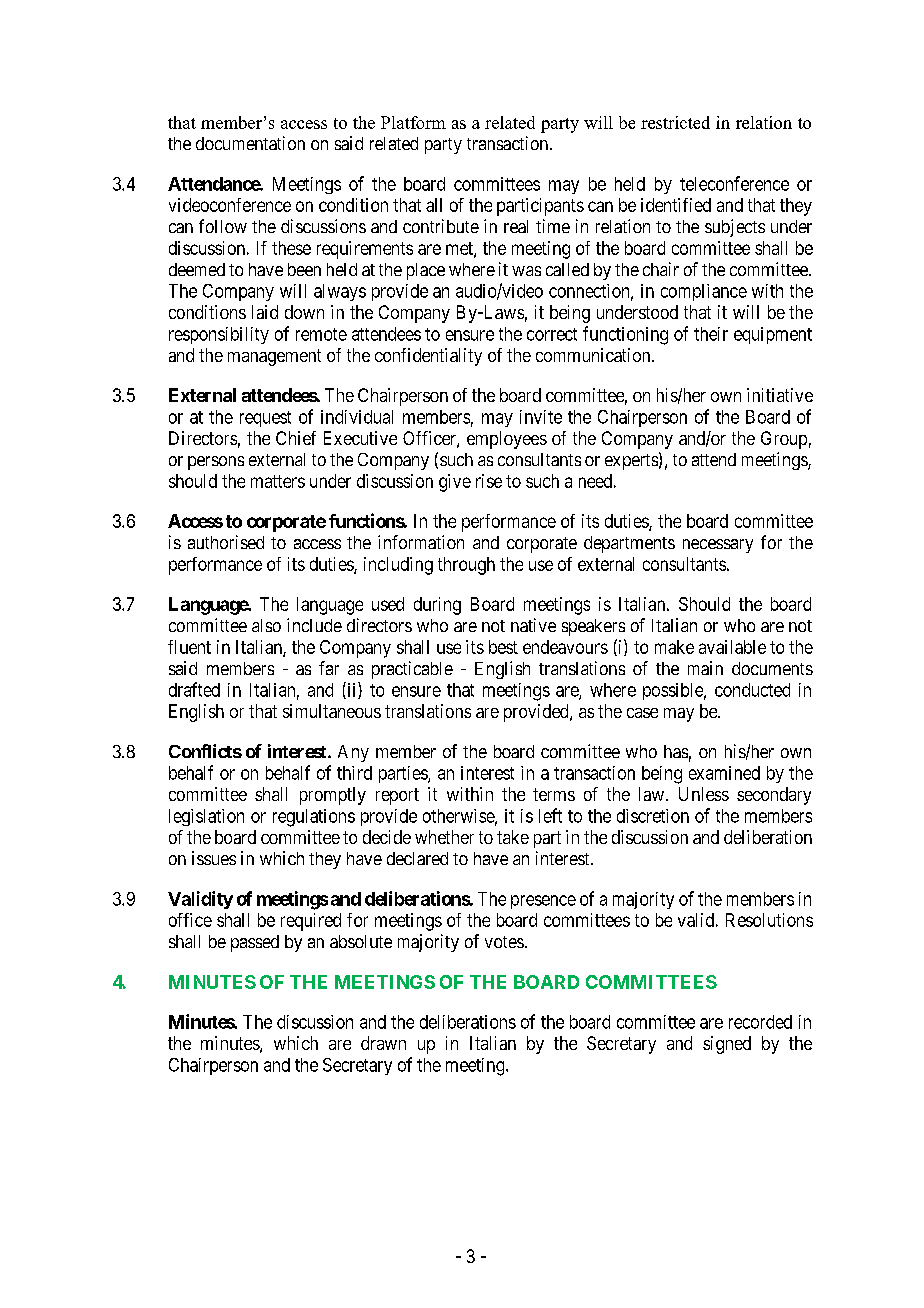 The image size is (924, 1308). I want to click on Platform, so click(413, 122).
